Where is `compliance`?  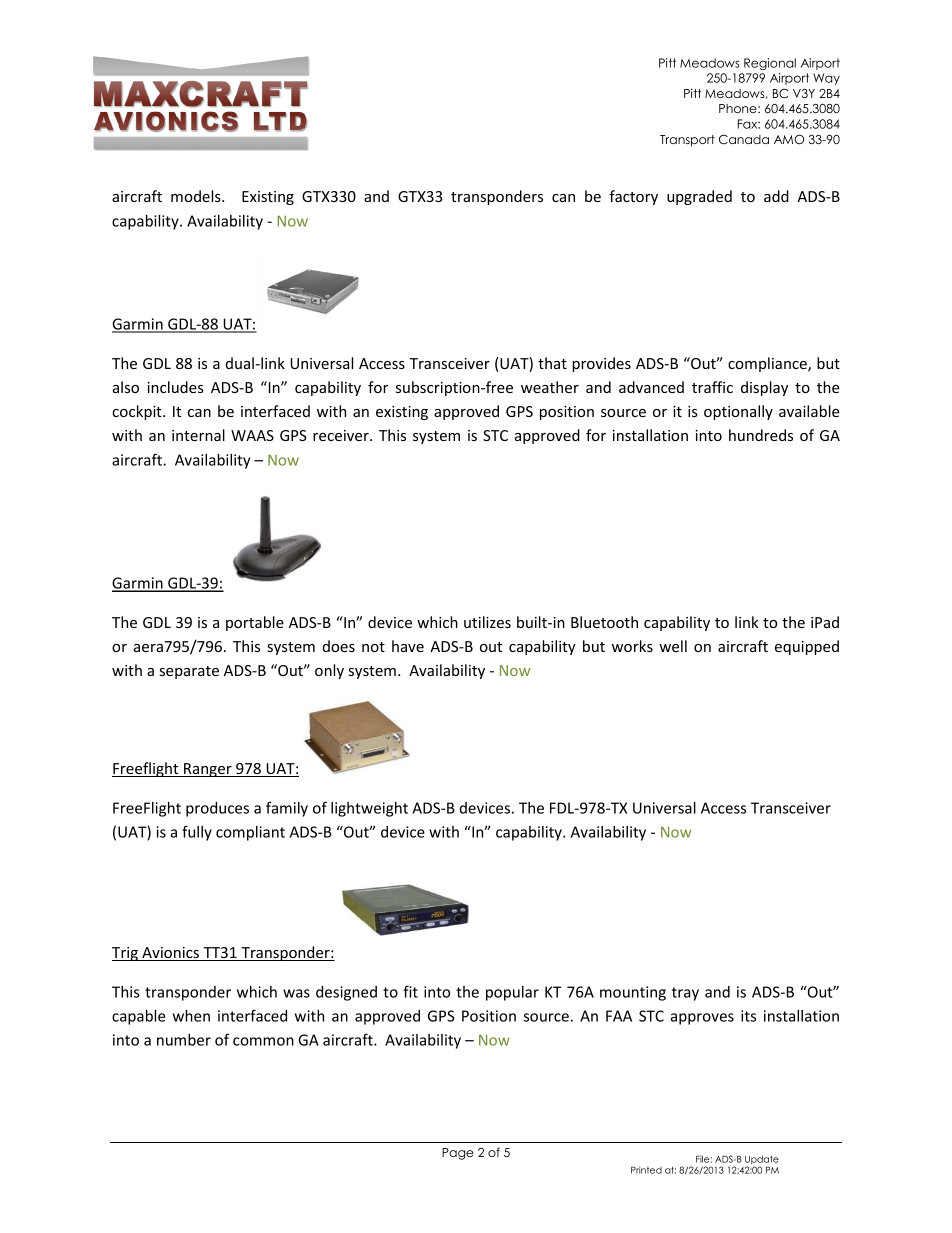 compliance is located at coordinates (768, 364).
